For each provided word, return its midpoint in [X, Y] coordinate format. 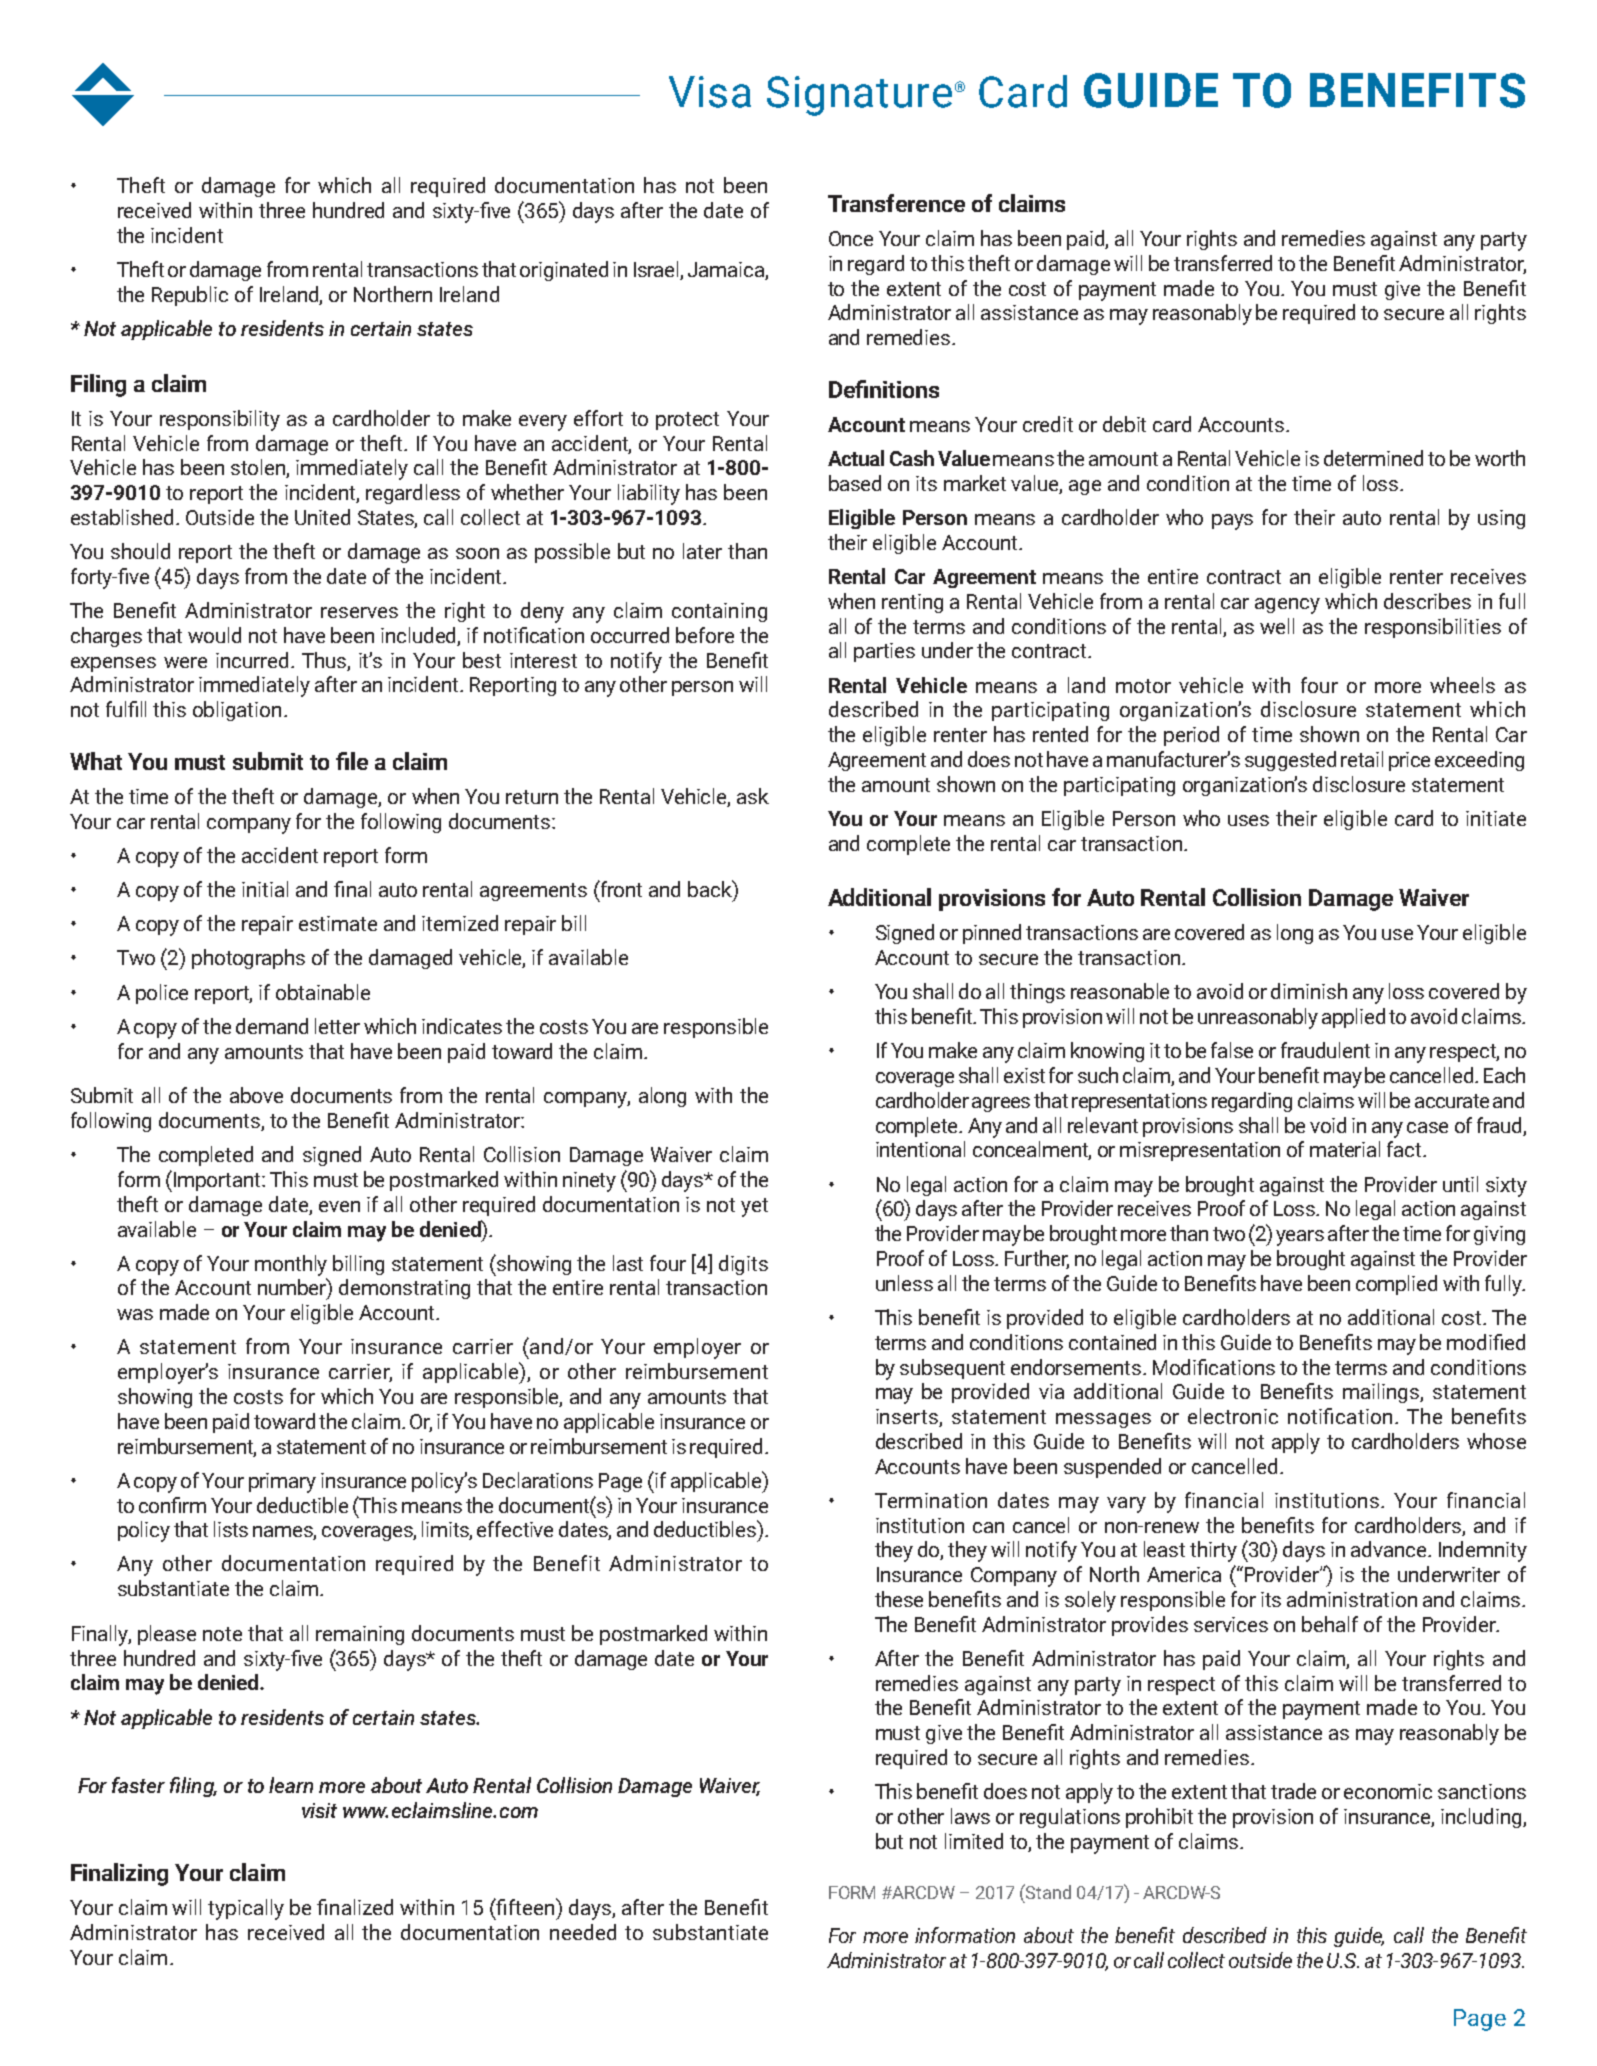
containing [719, 612]
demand [272, 1026]
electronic [1233, 1416]
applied [1353, 1018]
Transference [896, 203]
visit [319, 1810]
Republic [190, 296]
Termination [931, 1500]
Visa [710, 92]
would [214, 635]
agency [1287, 606]
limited [974, 1841]
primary [282, 1483]
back [711, 888]
